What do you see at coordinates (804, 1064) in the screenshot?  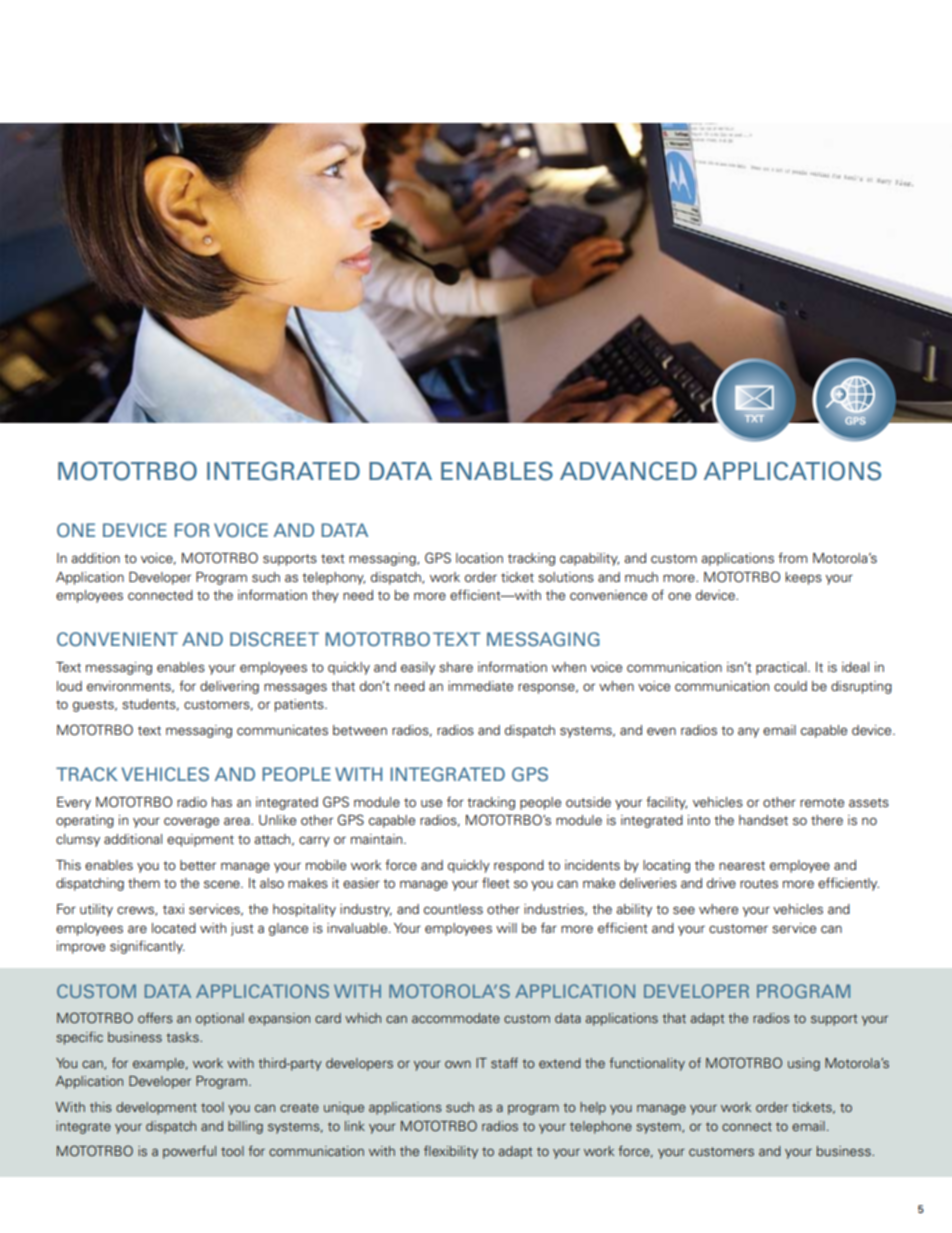 I see `using` at bounding box center [804, 1064].
